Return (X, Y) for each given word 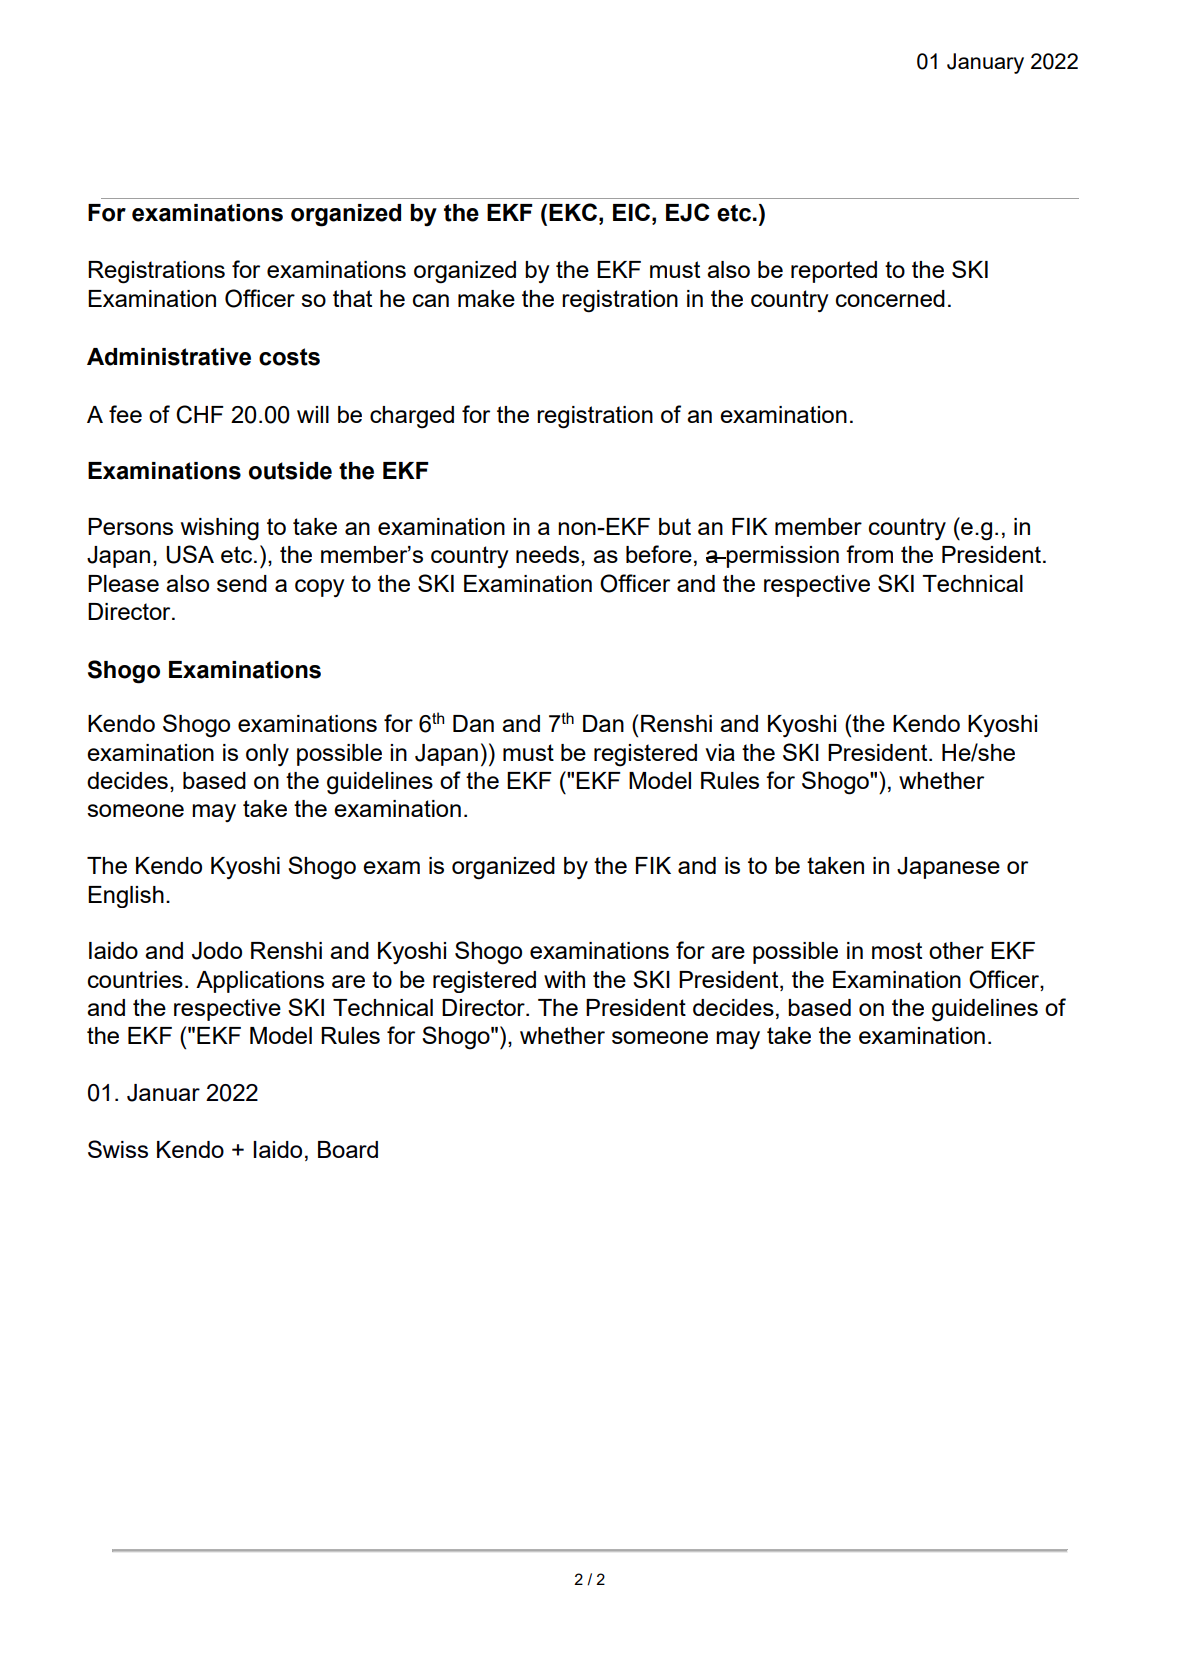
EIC (631, 212)
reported (834, 272)
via (720, 752)
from (869, 554)
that (352, 298)
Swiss (118, 1149)
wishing (220, 529)
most (897, 950)
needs (547, 554)
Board (348, 1149)
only (267, 755)
